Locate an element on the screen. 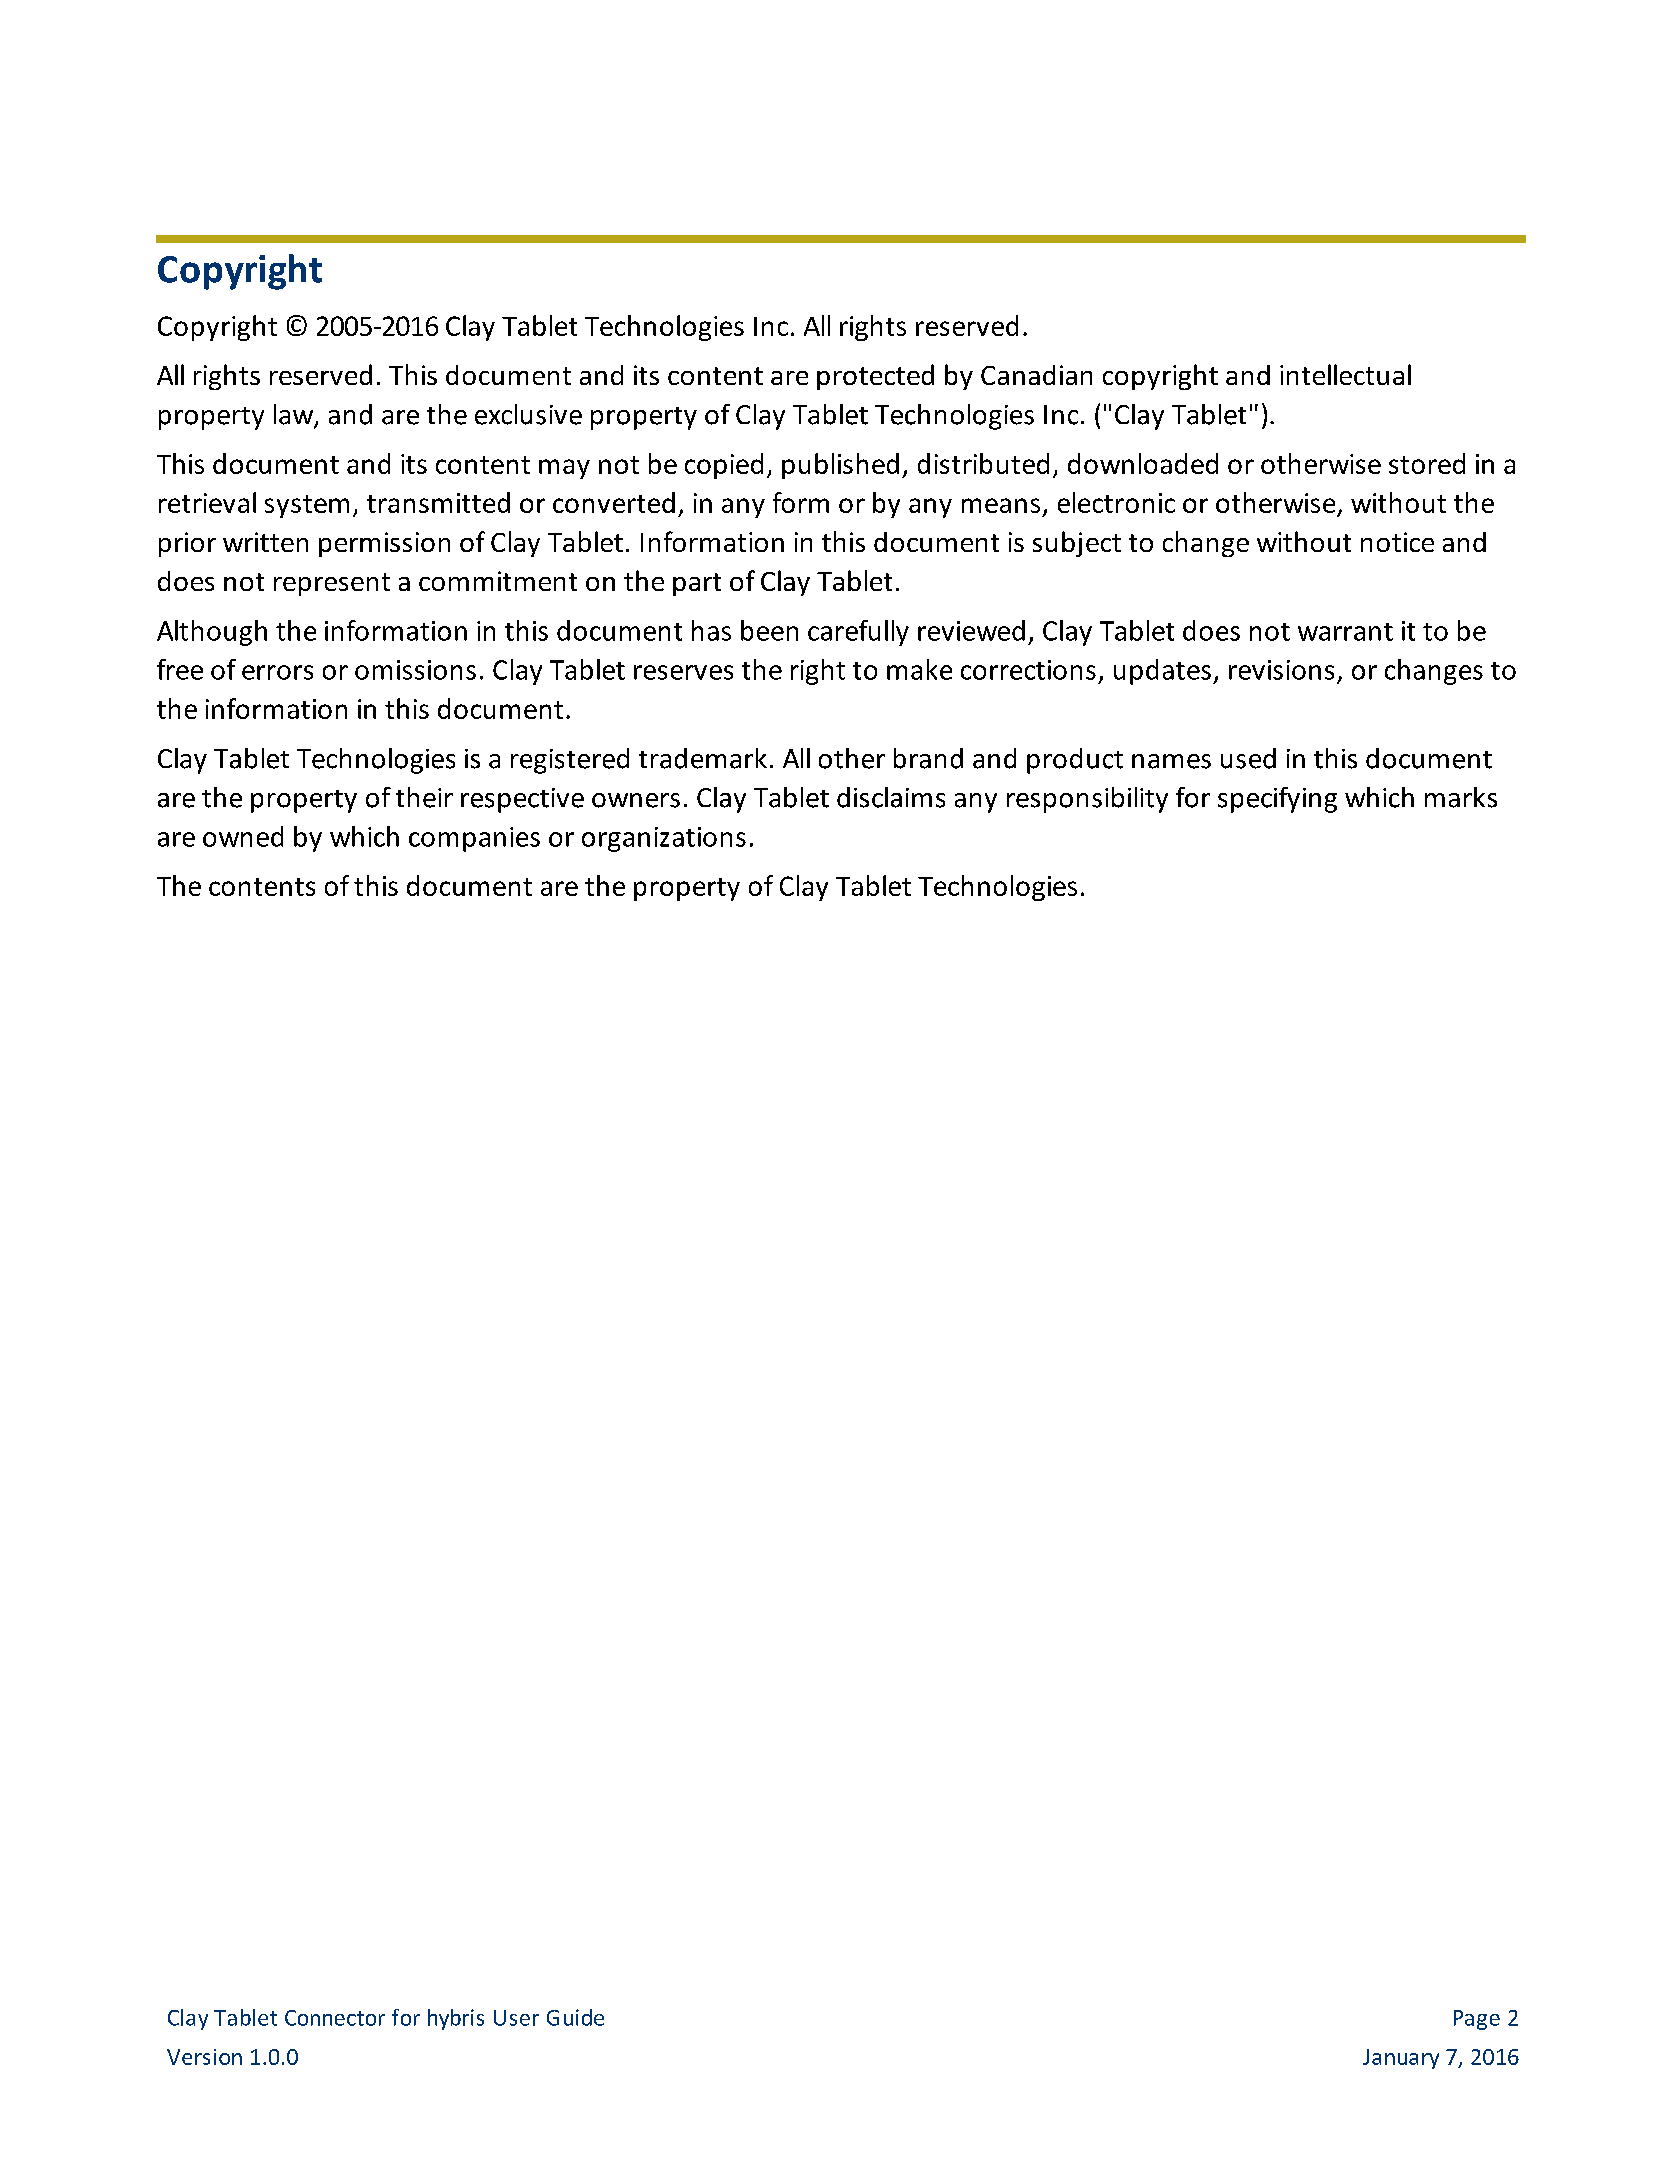 The width and height of the screenshot is (1680, 2175). Guide is located at coordinates (575, 2017).
